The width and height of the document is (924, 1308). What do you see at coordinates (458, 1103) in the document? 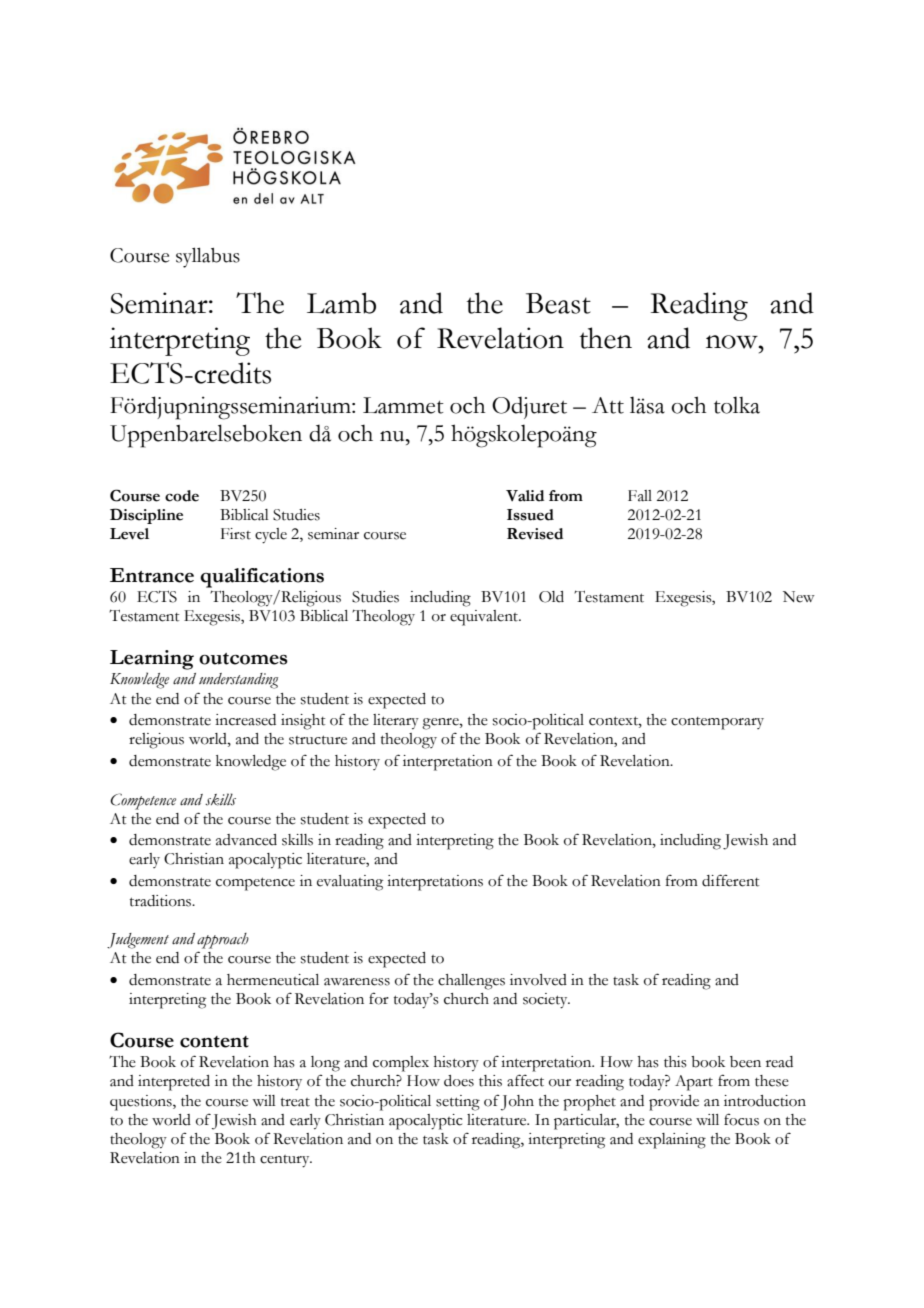
I see `setting` at bounding box center [458, 1103].
